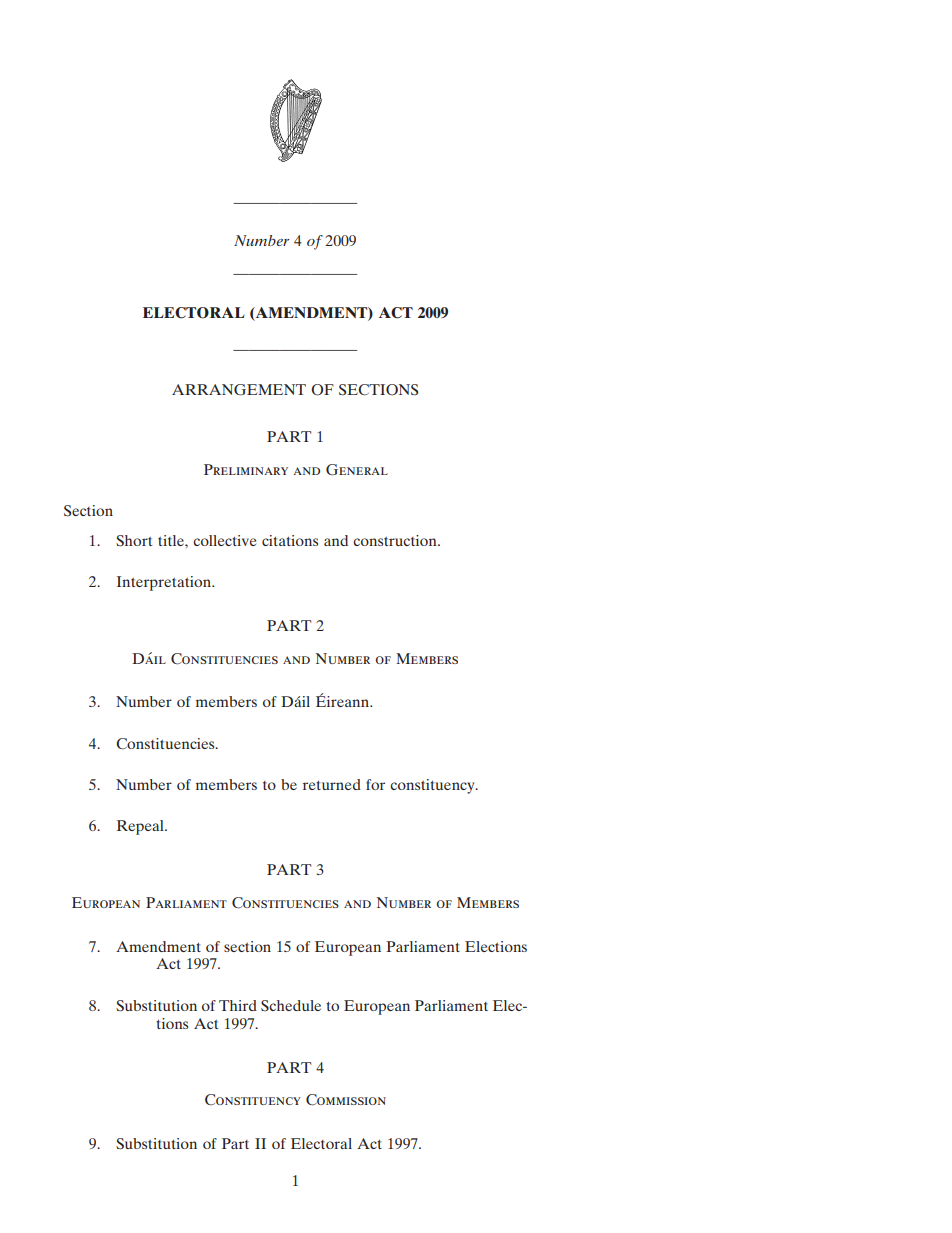  I want to click on Repeal, so click(141, 827).
